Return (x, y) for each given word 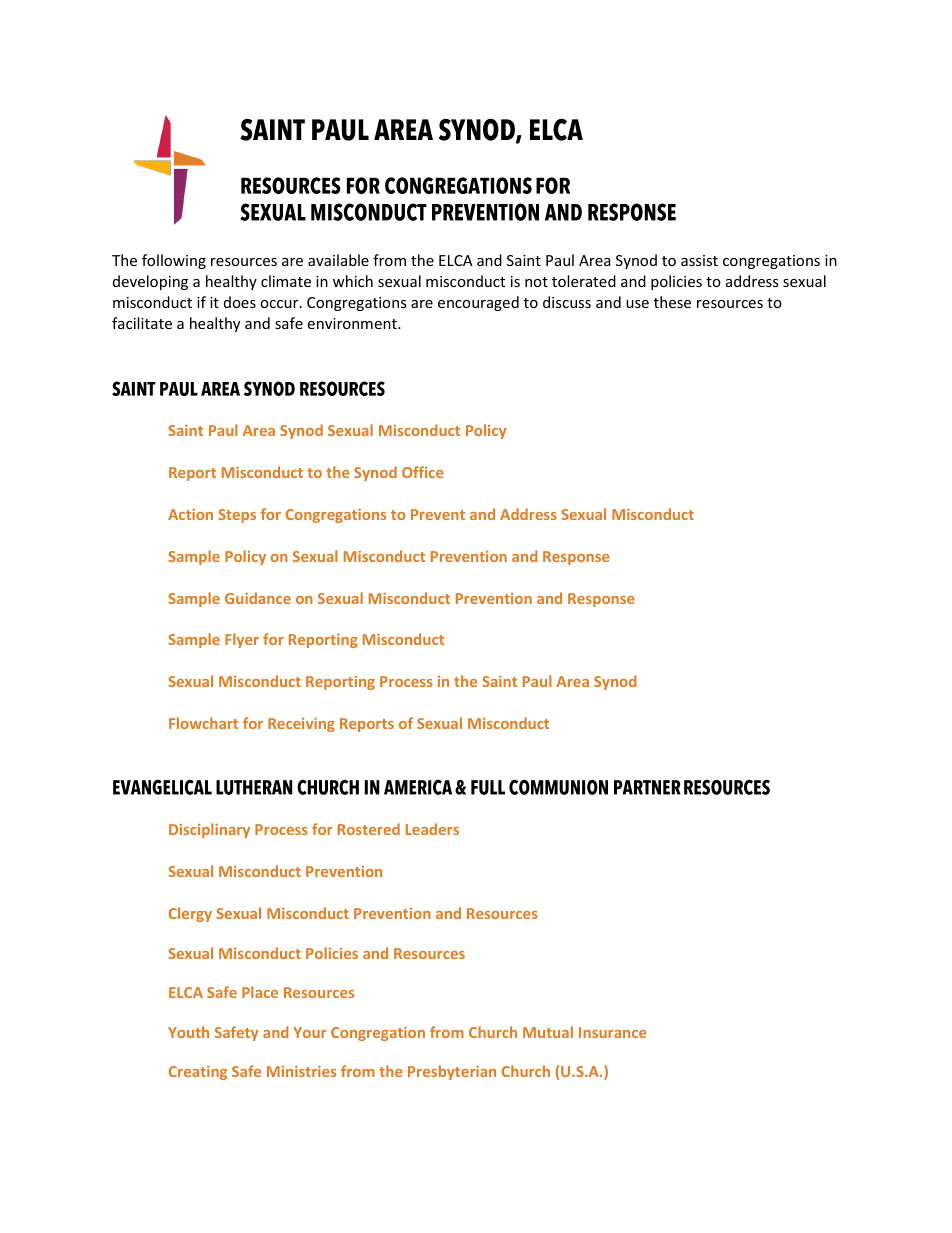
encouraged (478, 303)
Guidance (258, 598)
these (672, 302)
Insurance (613, 1032)
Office (423, 472)
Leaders (432, 829)
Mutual (548, 1032)
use (637, 304)
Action (190, 514)
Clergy (190, 914)
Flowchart (203, 723)
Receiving (301, 725)
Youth (188, 1032)
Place (260, 992)
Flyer (242, 640)
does (240, 302)
